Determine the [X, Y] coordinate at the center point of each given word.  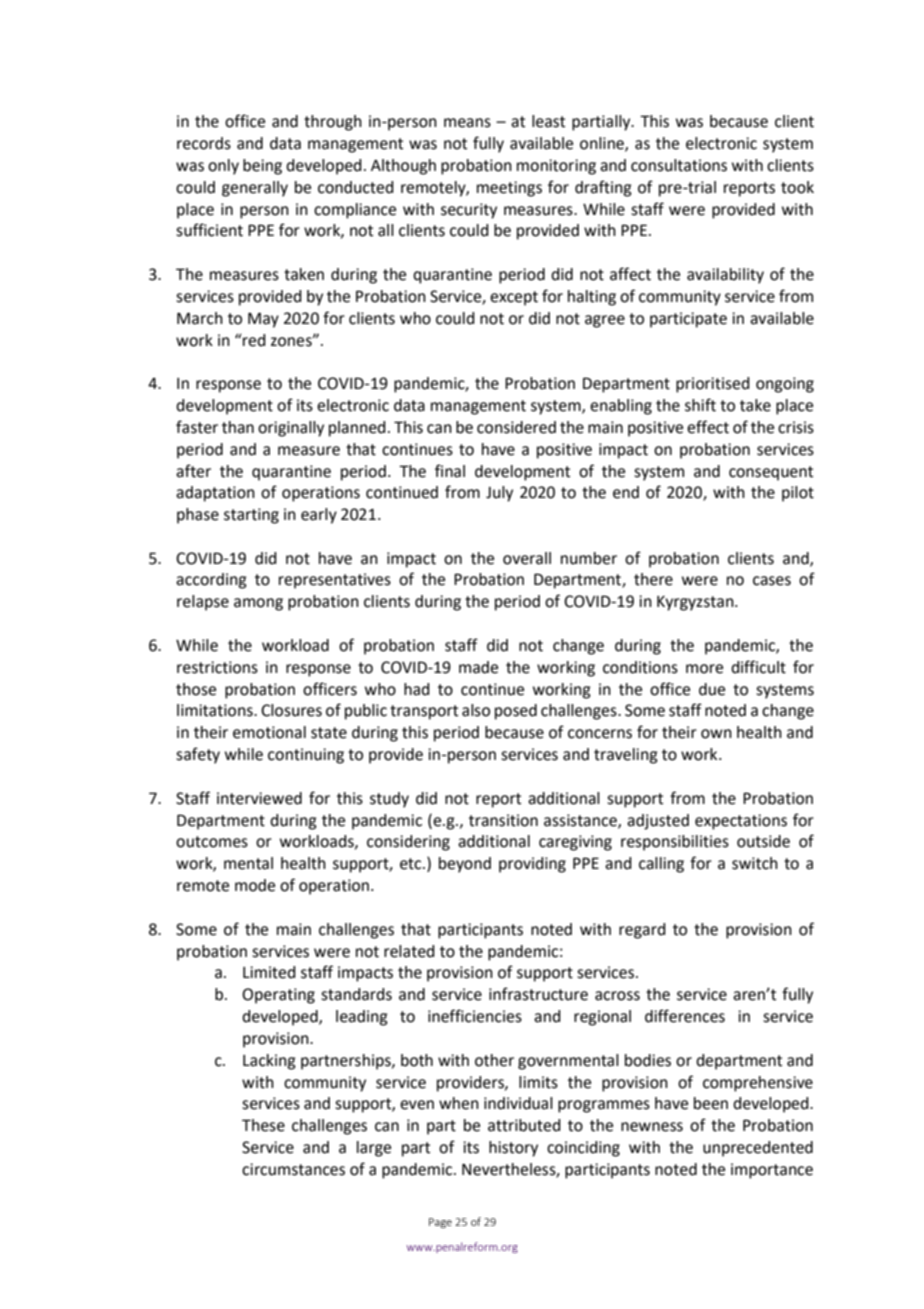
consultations [679, 165]
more [704, 669]
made [478, 667]
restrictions [217, 667]
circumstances [293, 1169]
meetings [509, 189]
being [262, 167]
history [513, 1149]
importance [772, 1171]
